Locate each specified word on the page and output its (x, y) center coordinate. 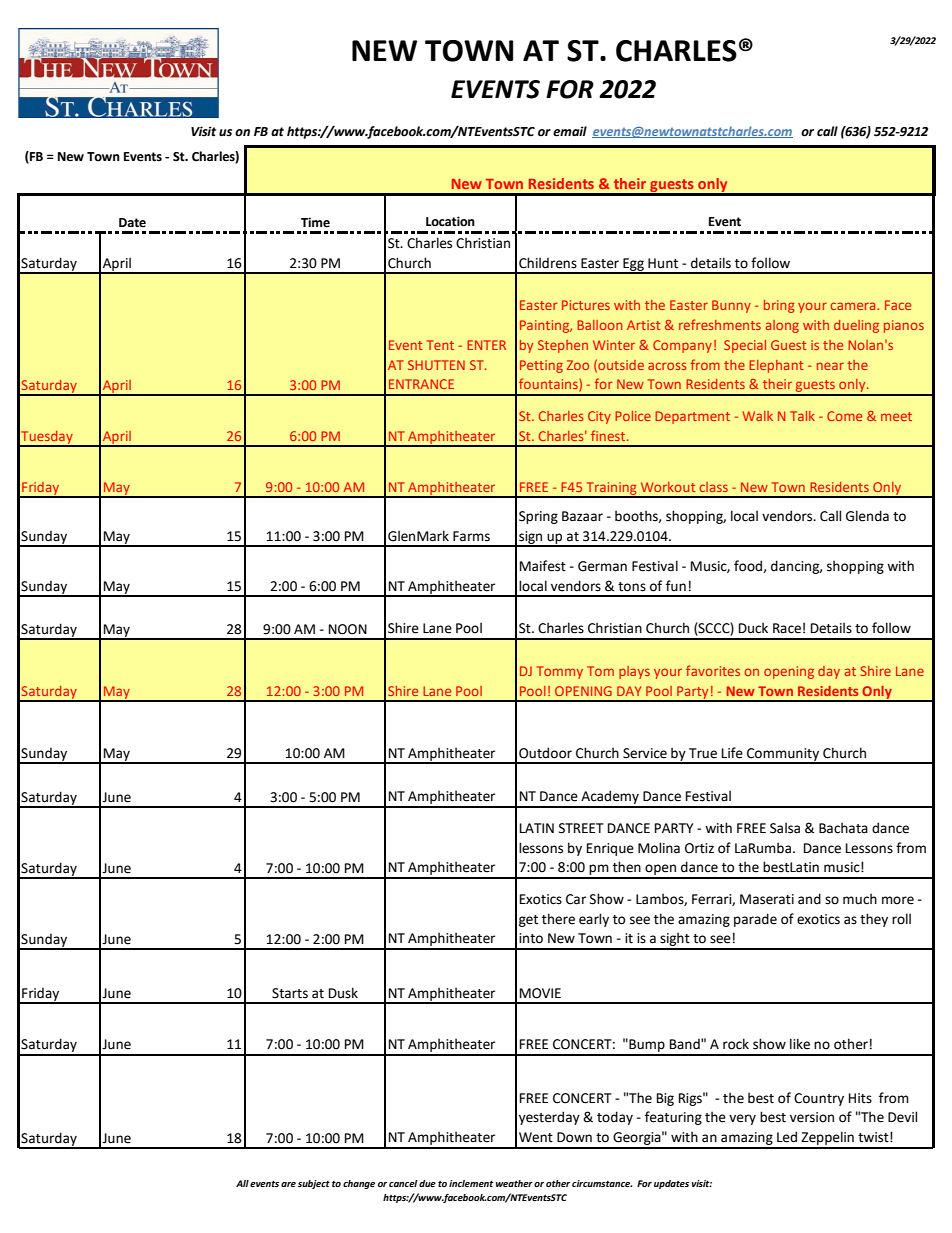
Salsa (785, 828)
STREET (581, 828)
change (359, 1184)
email (570, 131)
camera (854, 306)
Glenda (867, 516)
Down (574, 1137)
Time (315, 222)
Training (611, 489)
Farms (471, 536)
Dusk (343, 993)
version (812, 1117)
